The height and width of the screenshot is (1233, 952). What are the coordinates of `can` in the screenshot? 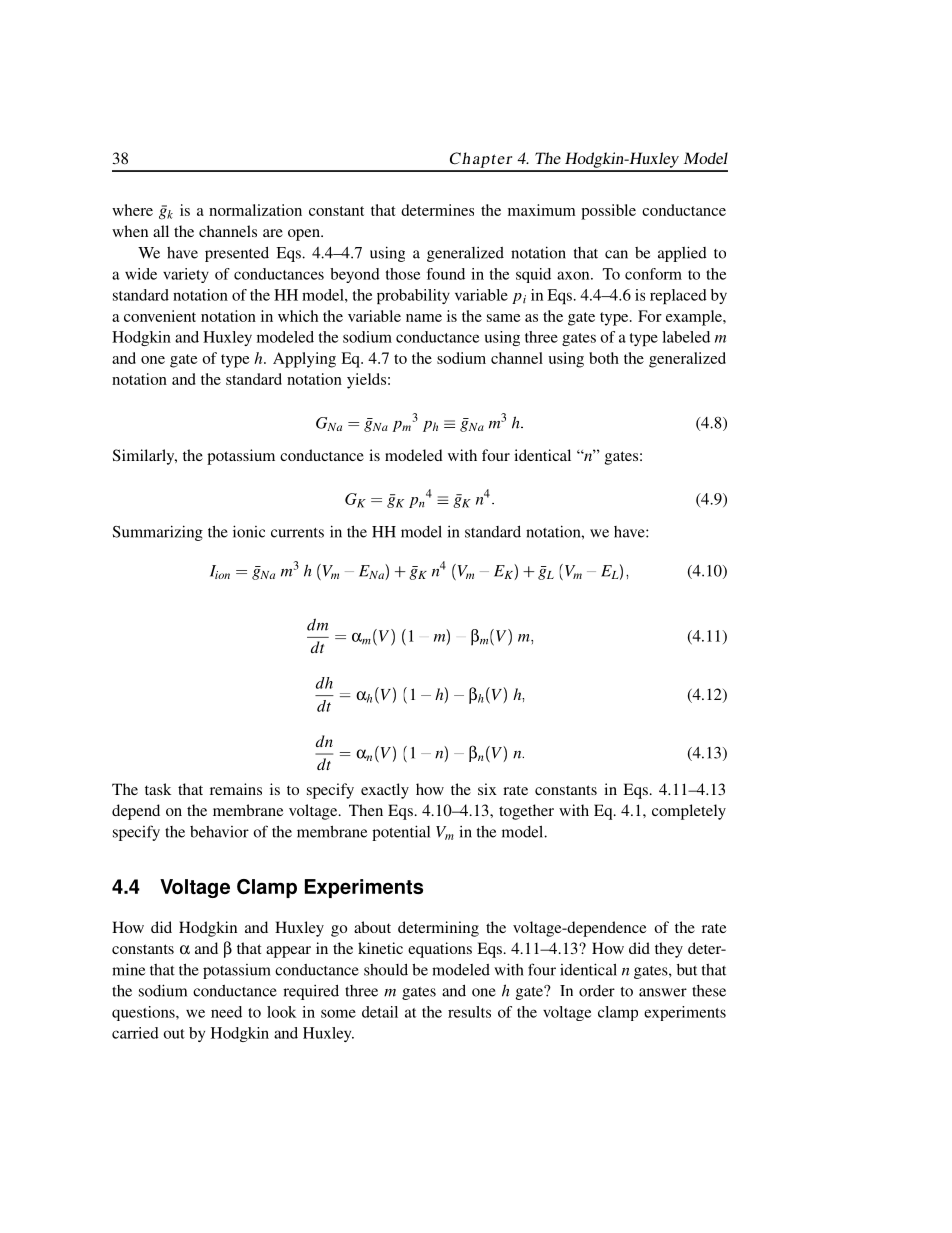 It's located at (616, 254).
